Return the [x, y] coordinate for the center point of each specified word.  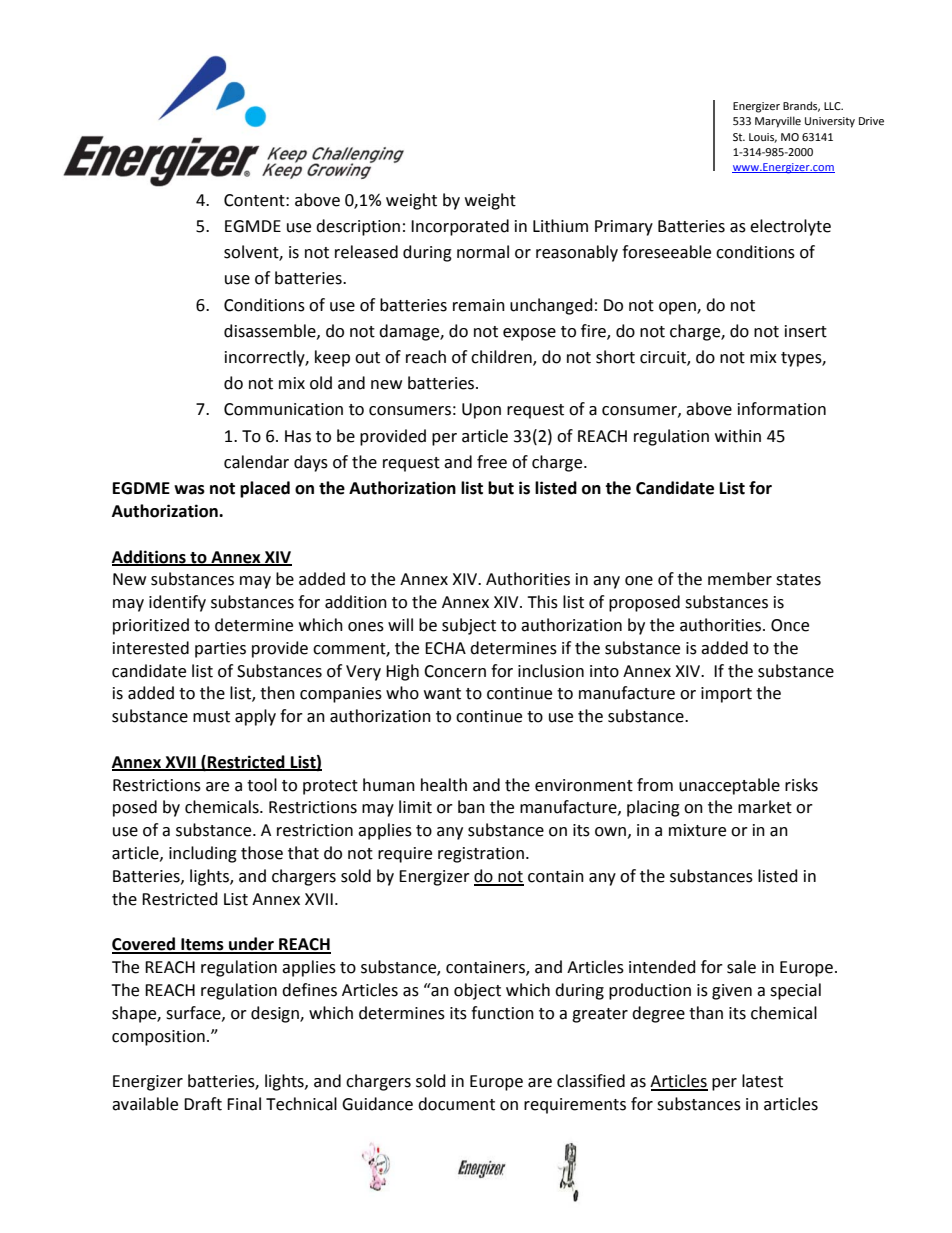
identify [177, 603]
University [830, 122]
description [358, 227]
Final [244, 1104]
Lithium [560, 226]
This [542, 602]
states [798, 580]
